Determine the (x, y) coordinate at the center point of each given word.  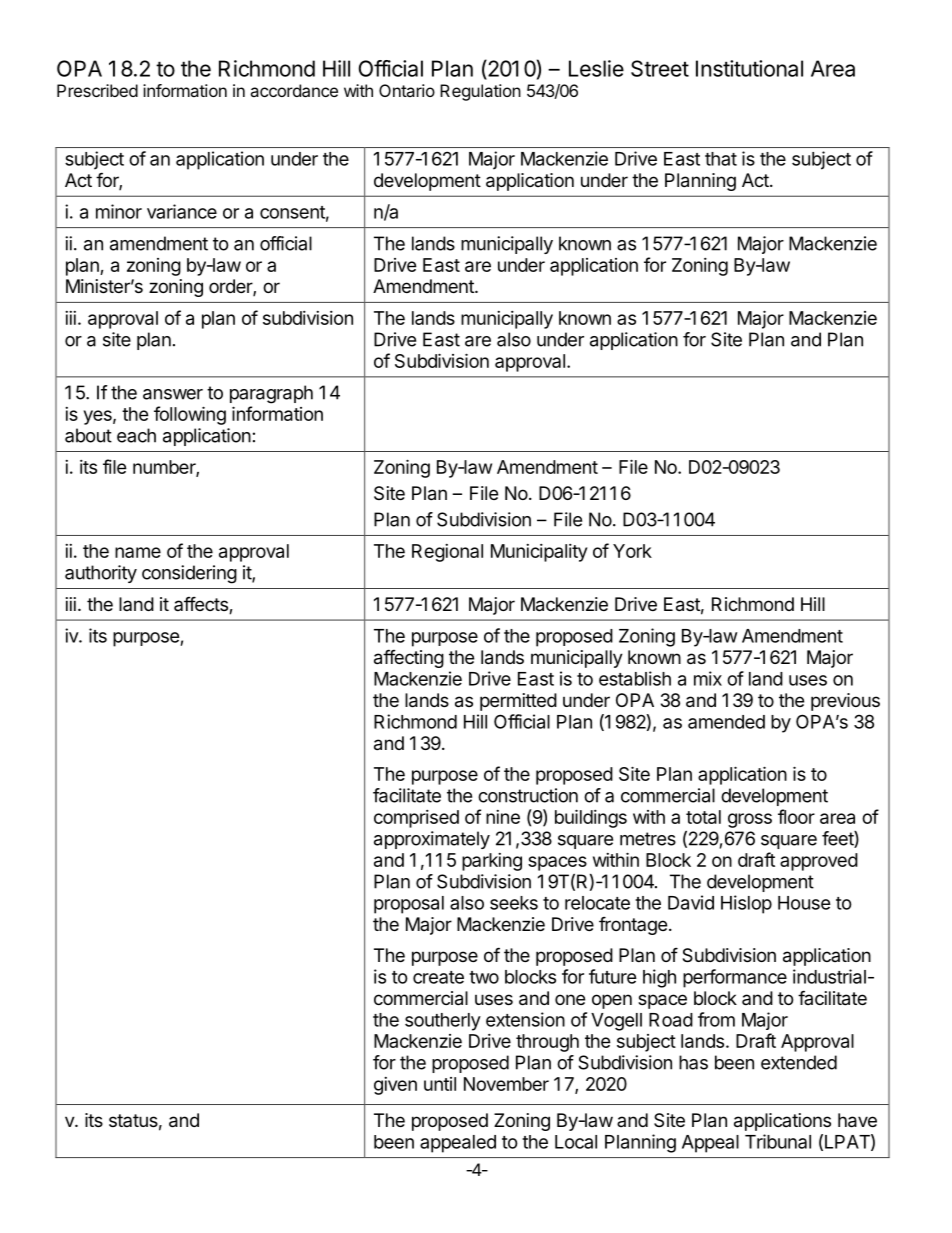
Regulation (480, 92)
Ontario (407, 90)
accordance (294, 90)
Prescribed (97, 90)
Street (660, 68)
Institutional (749, 68)
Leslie (596, 68)
